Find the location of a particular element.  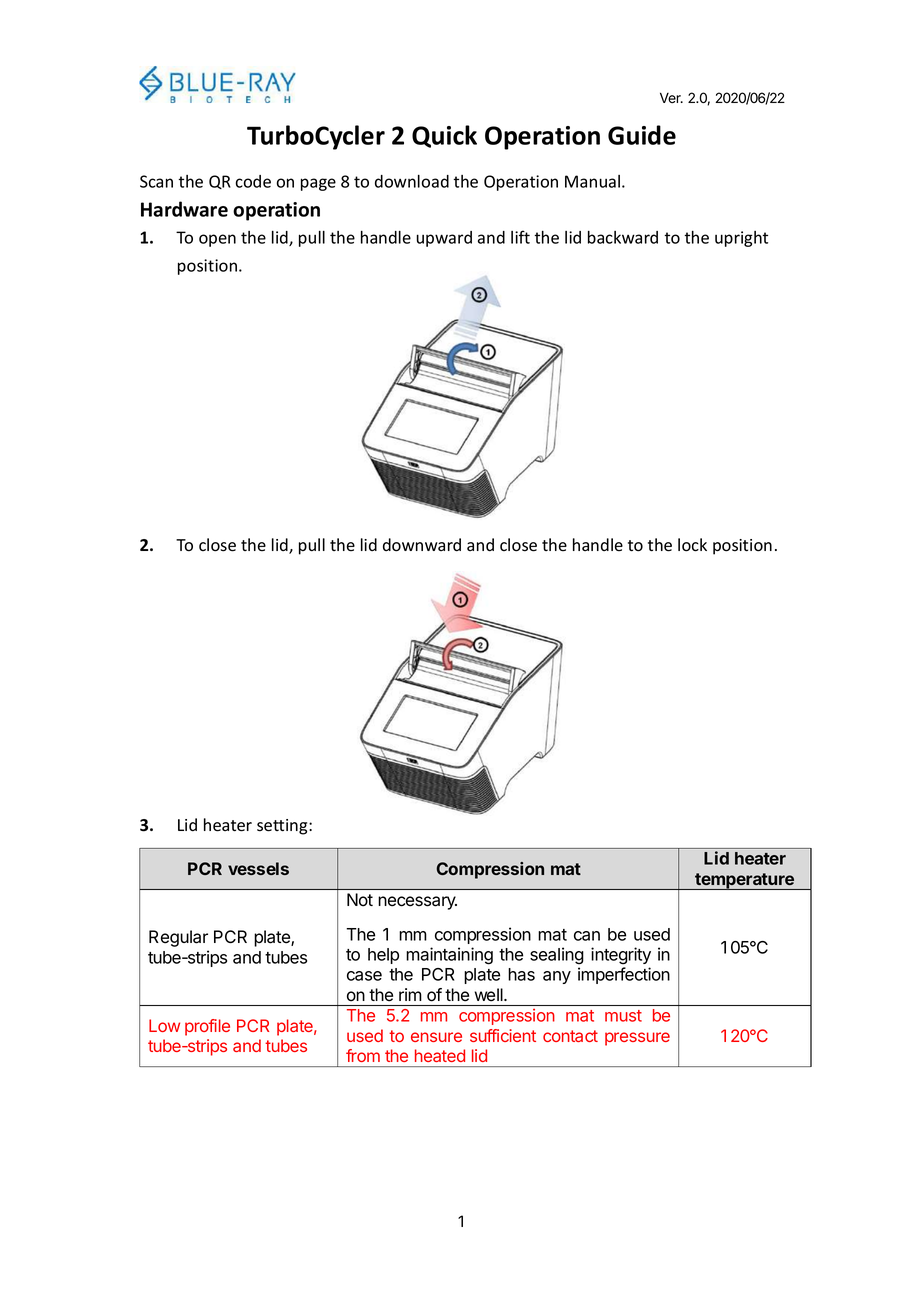

pressure is located at coordinates (637, 1039).
